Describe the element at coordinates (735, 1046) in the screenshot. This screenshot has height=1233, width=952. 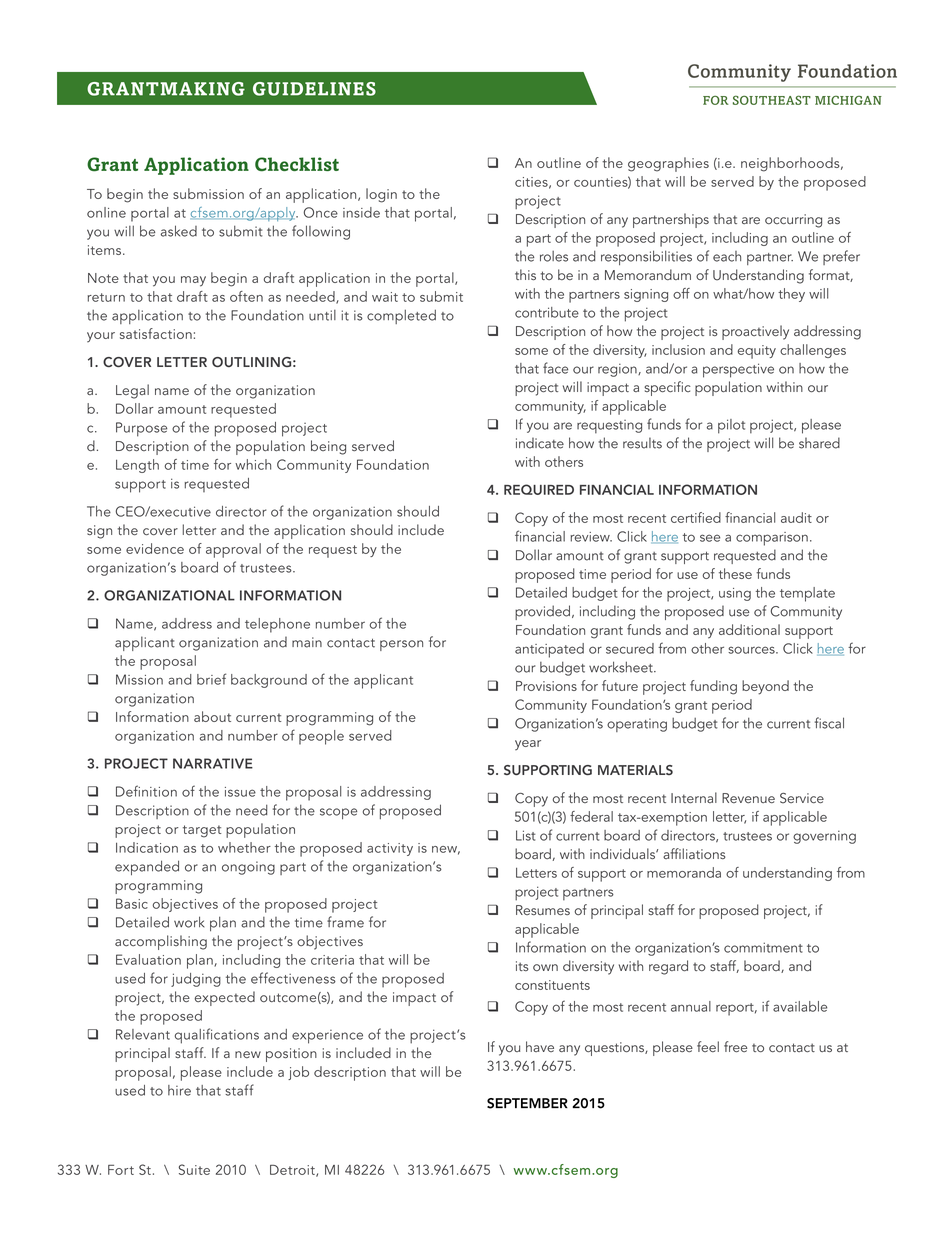
I see `free` at that location.
